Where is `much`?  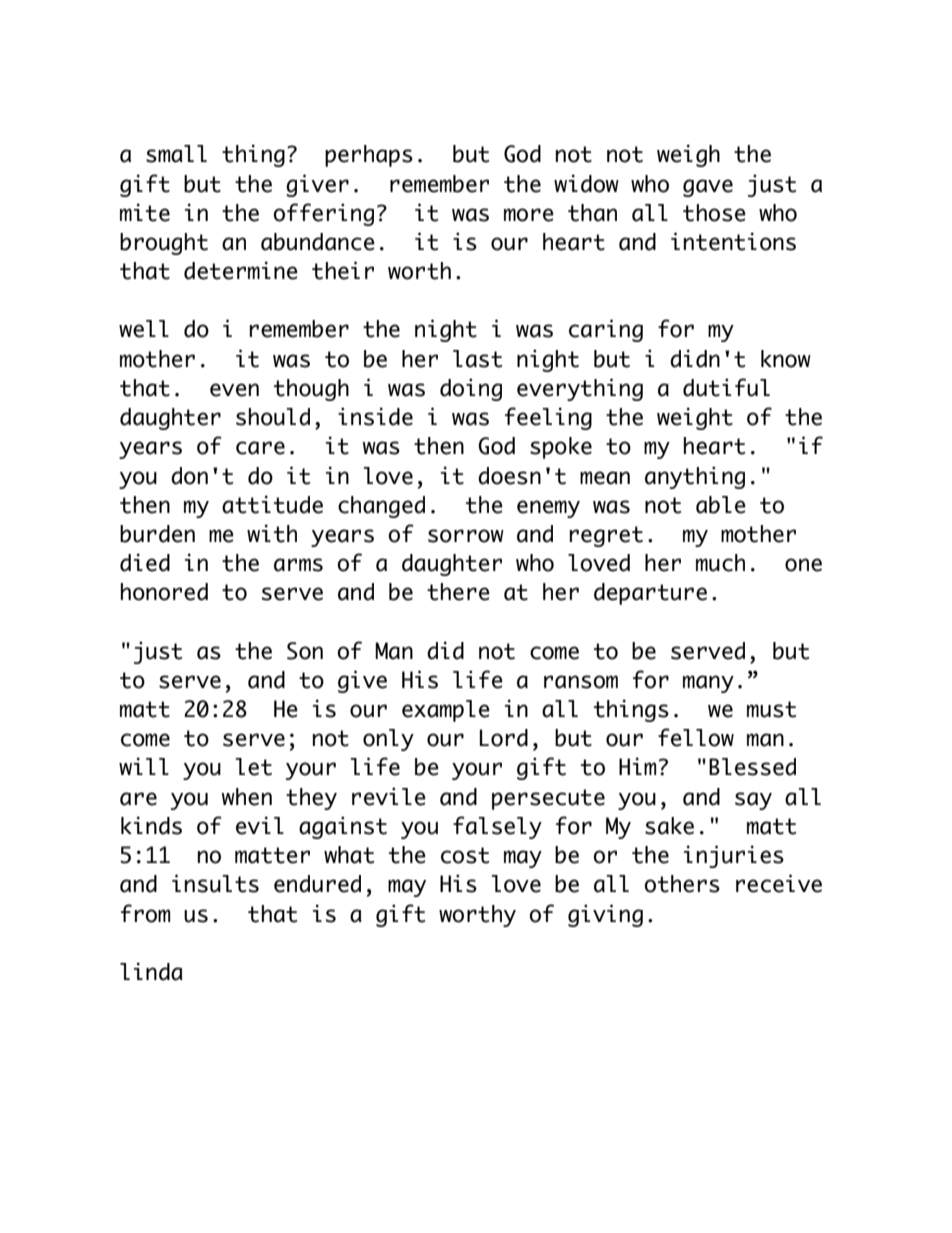
much is located at coordinates (720, 563).
